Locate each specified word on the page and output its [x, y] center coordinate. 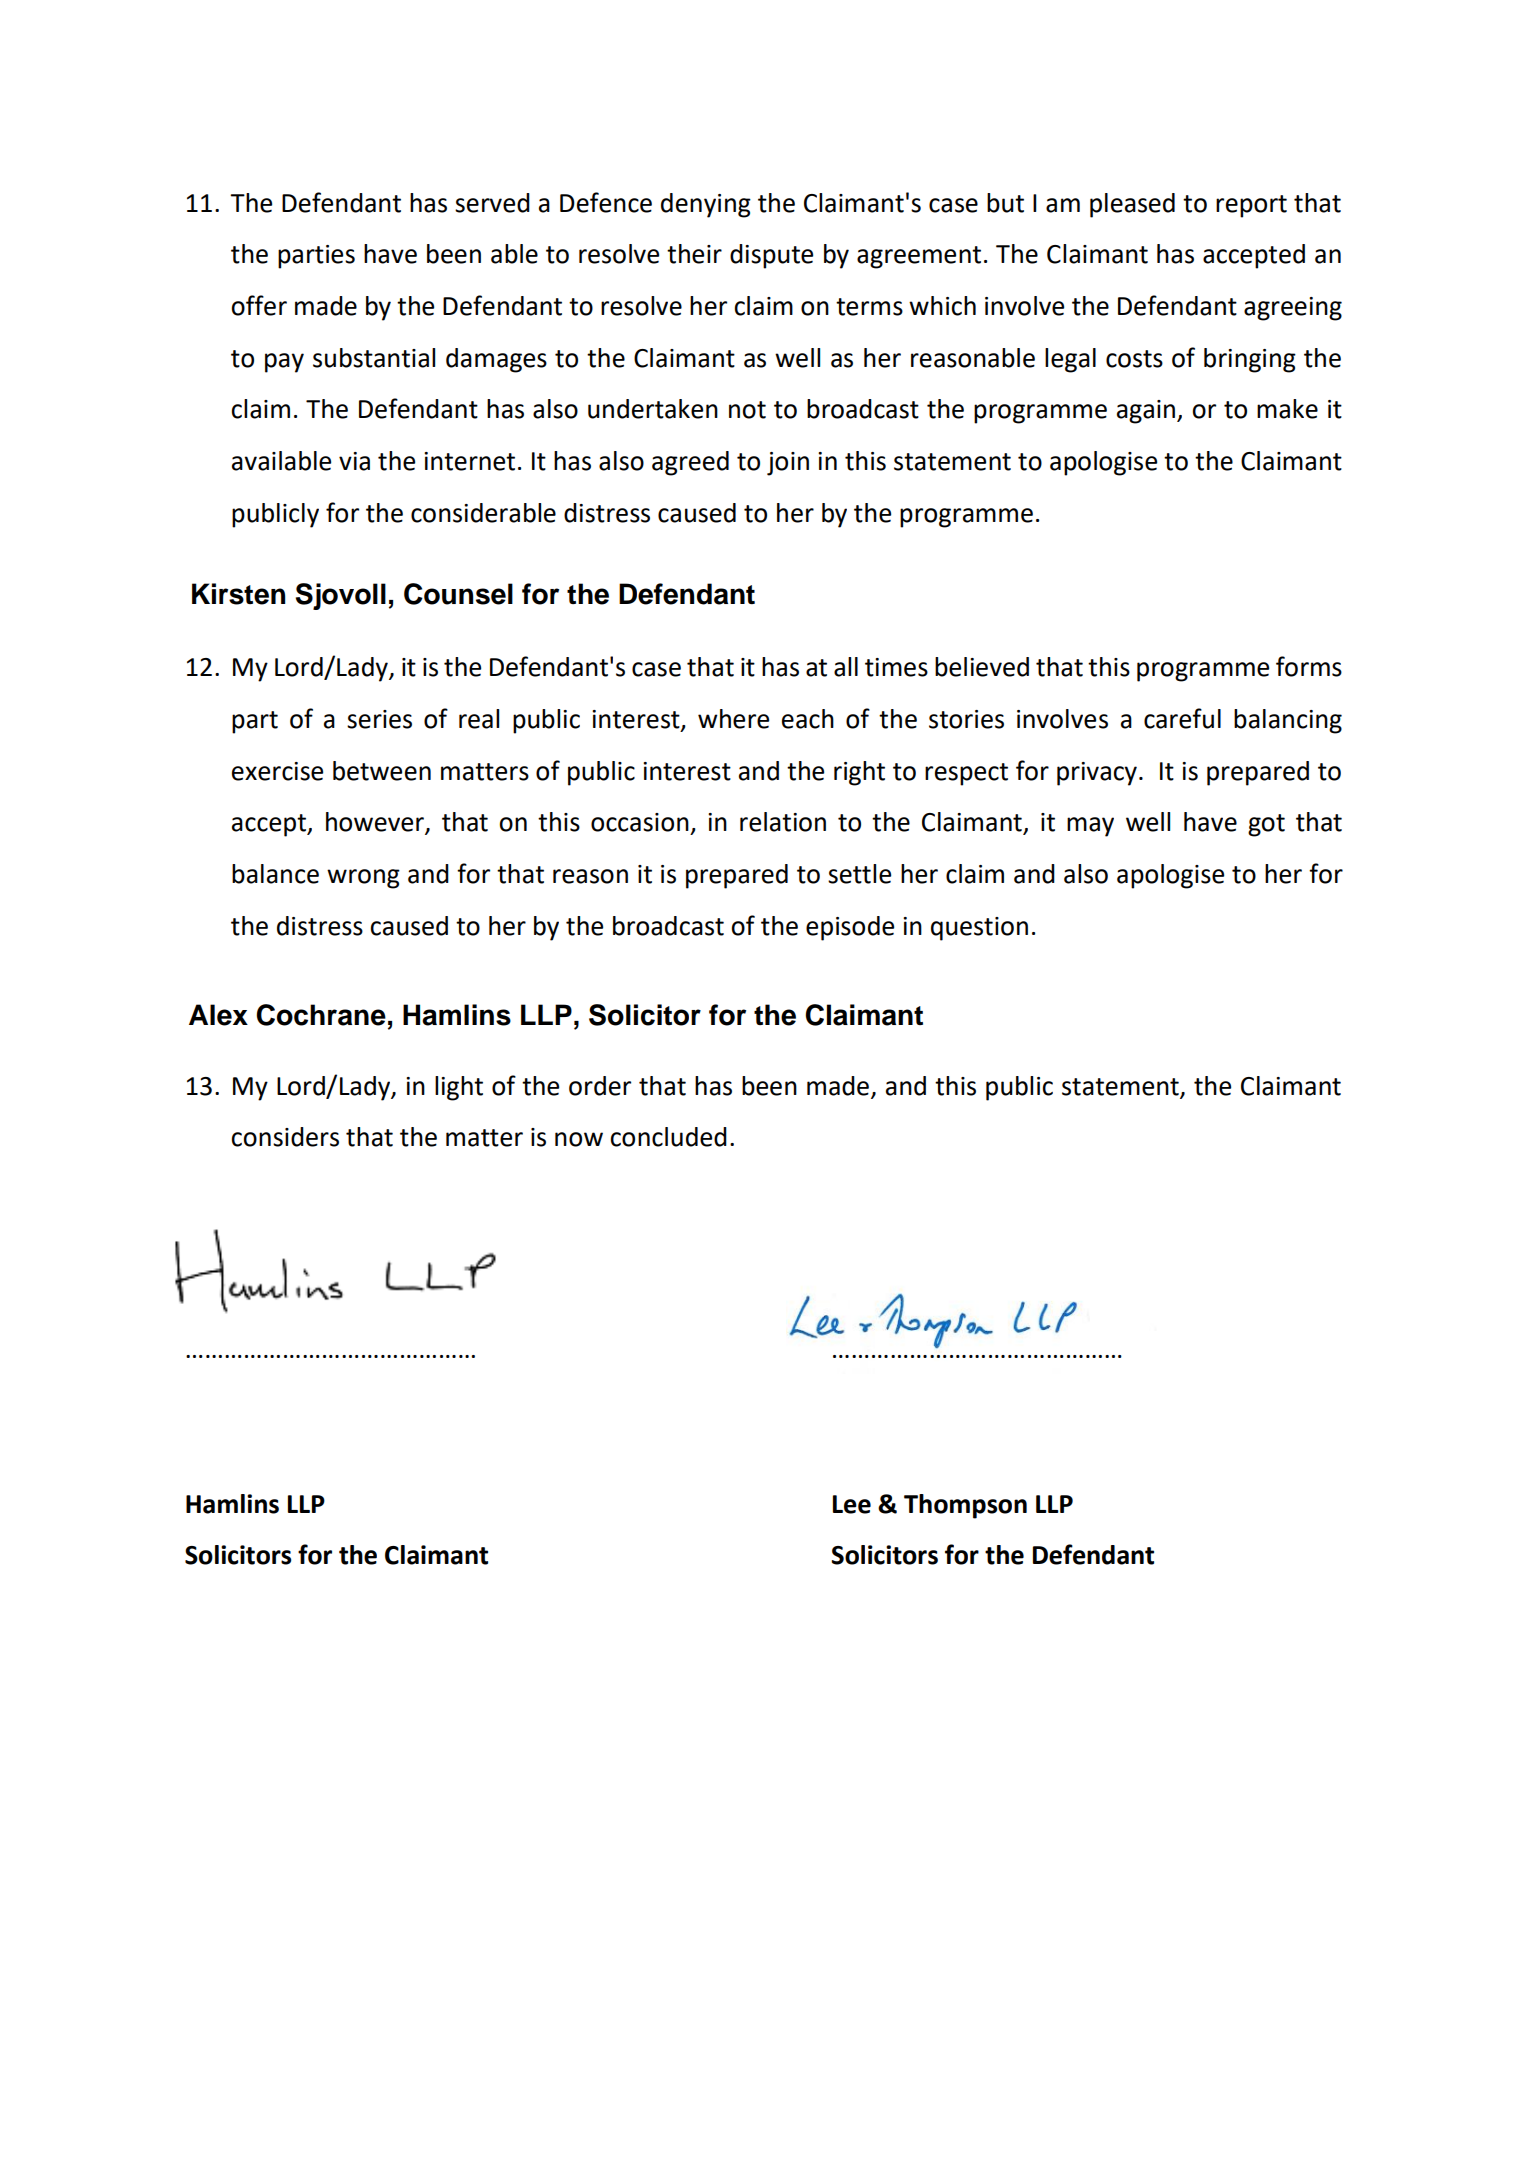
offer [259, 305]
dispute [771, 256]
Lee [852, 1504]
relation [783, 822]
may [1090, 827]
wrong [363, 879]
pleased [1132, 205]
